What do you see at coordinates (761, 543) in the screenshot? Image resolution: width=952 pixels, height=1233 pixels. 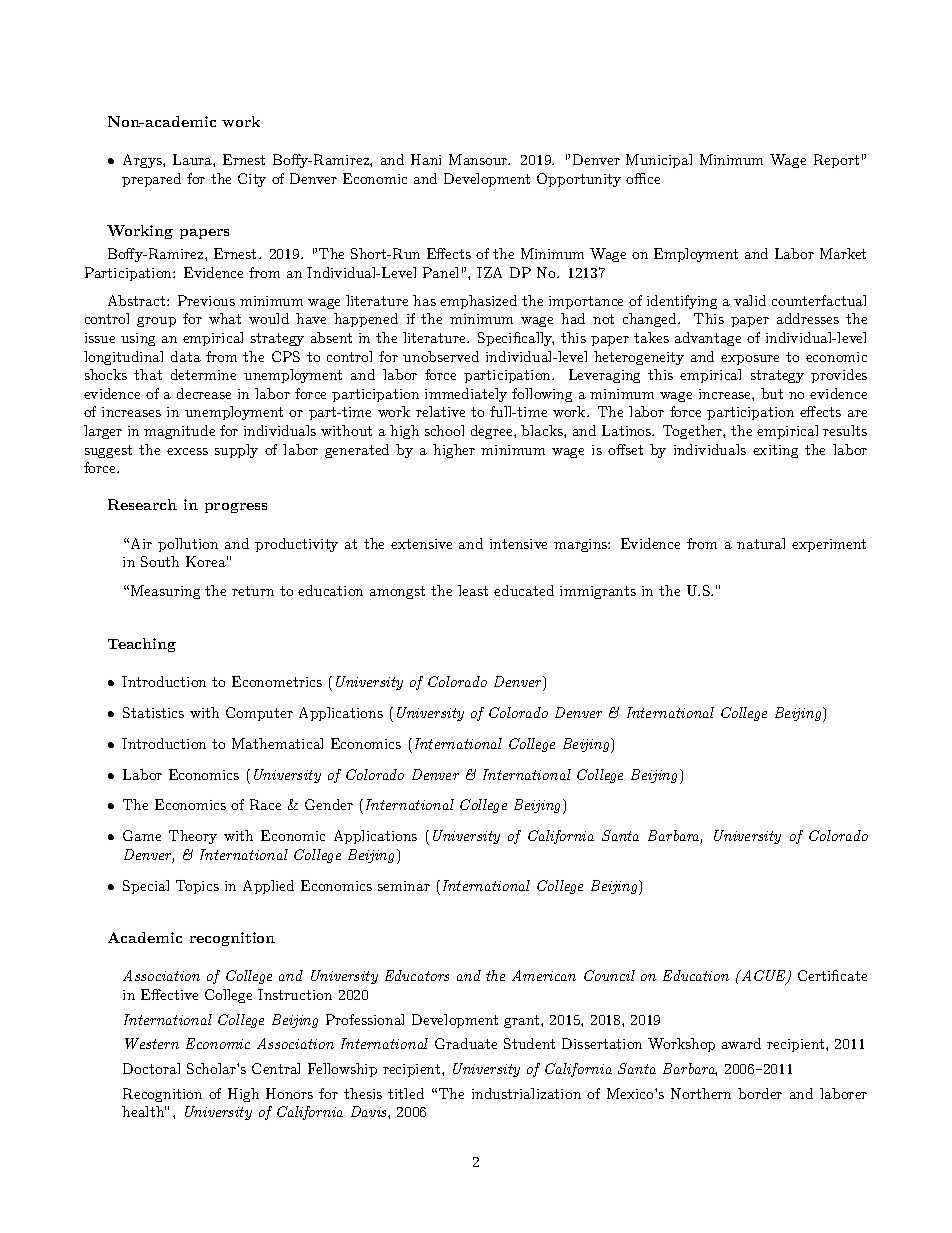 I see `natural` at bounding box center [761, 543].
